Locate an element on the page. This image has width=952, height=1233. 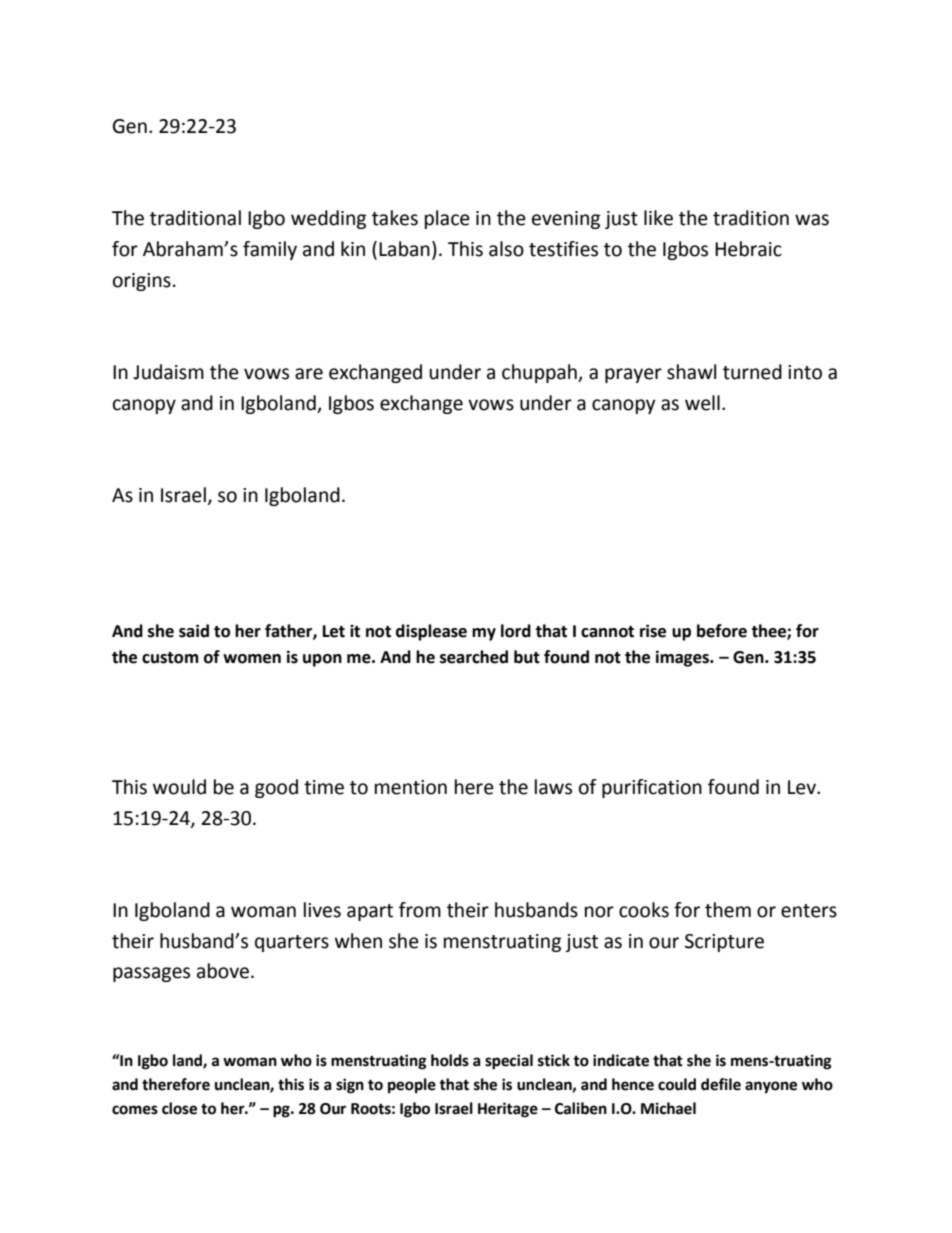
close is located at coordinates (179, 1108).
